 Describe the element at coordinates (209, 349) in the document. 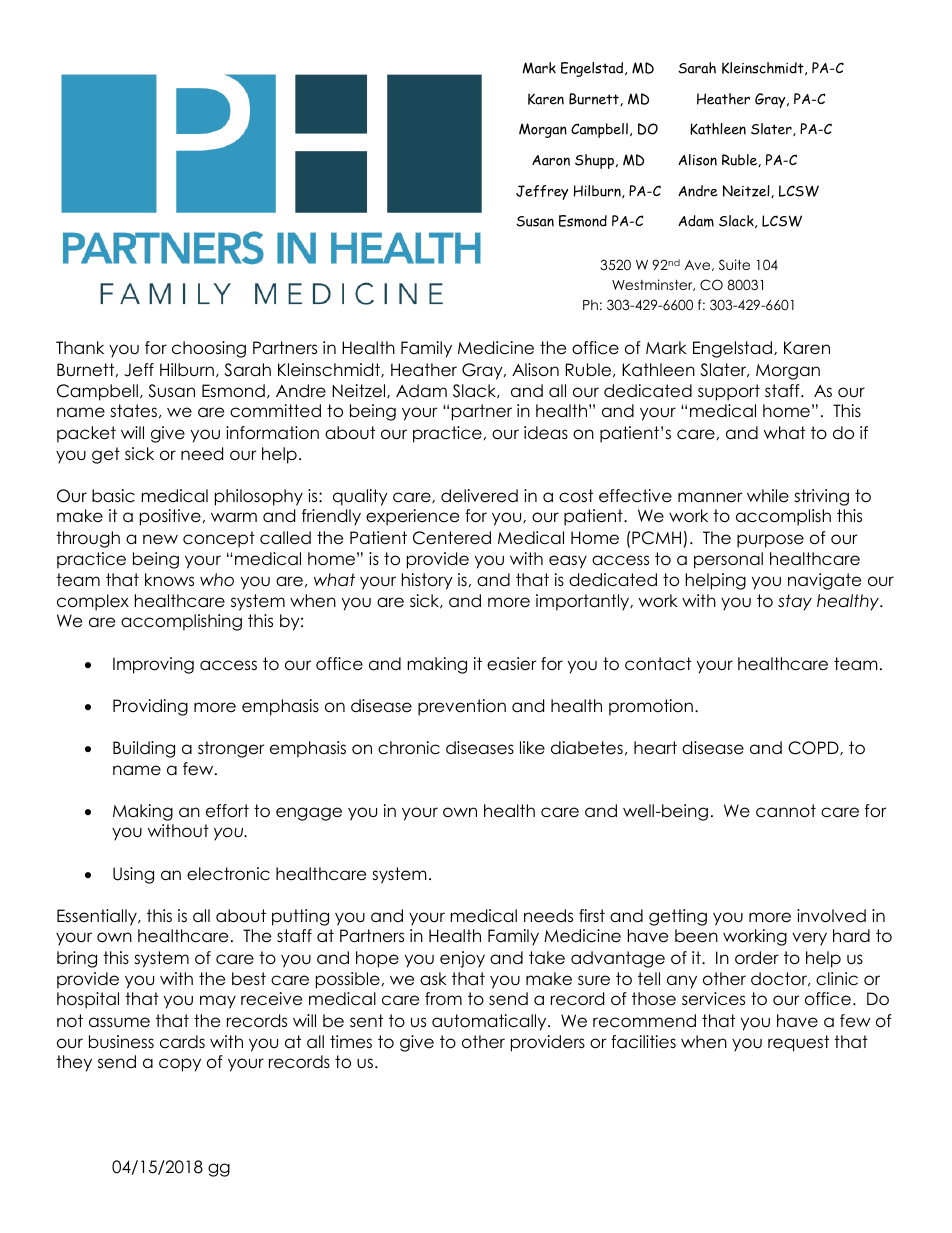

I see `choosing` at that location.
